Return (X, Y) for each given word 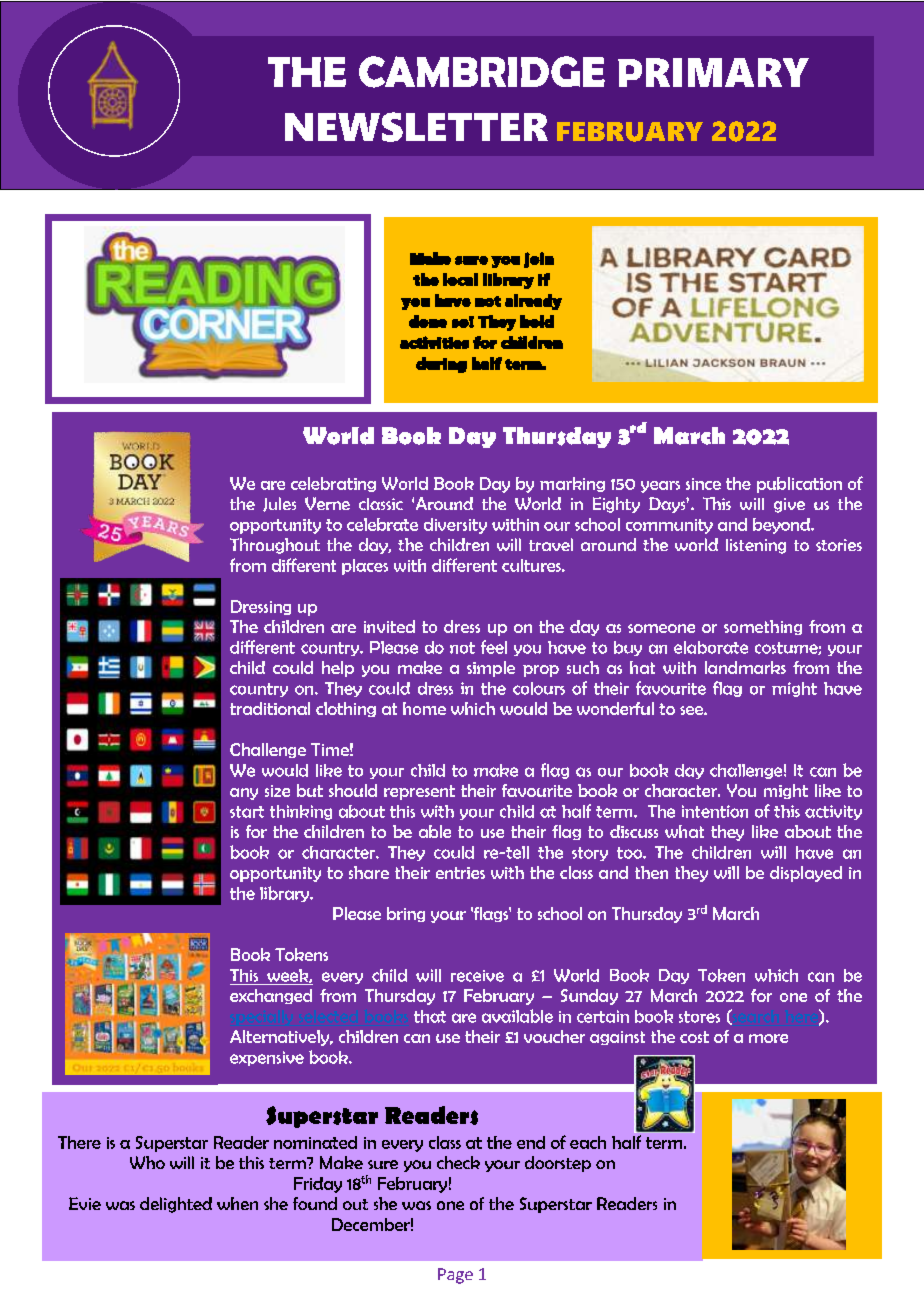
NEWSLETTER (416, 127)
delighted (176, 1205)
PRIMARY (713, 72)
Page (455, 1276)
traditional (270, 708)
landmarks (745, 667)
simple (491, 669)
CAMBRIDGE (482, 72)
